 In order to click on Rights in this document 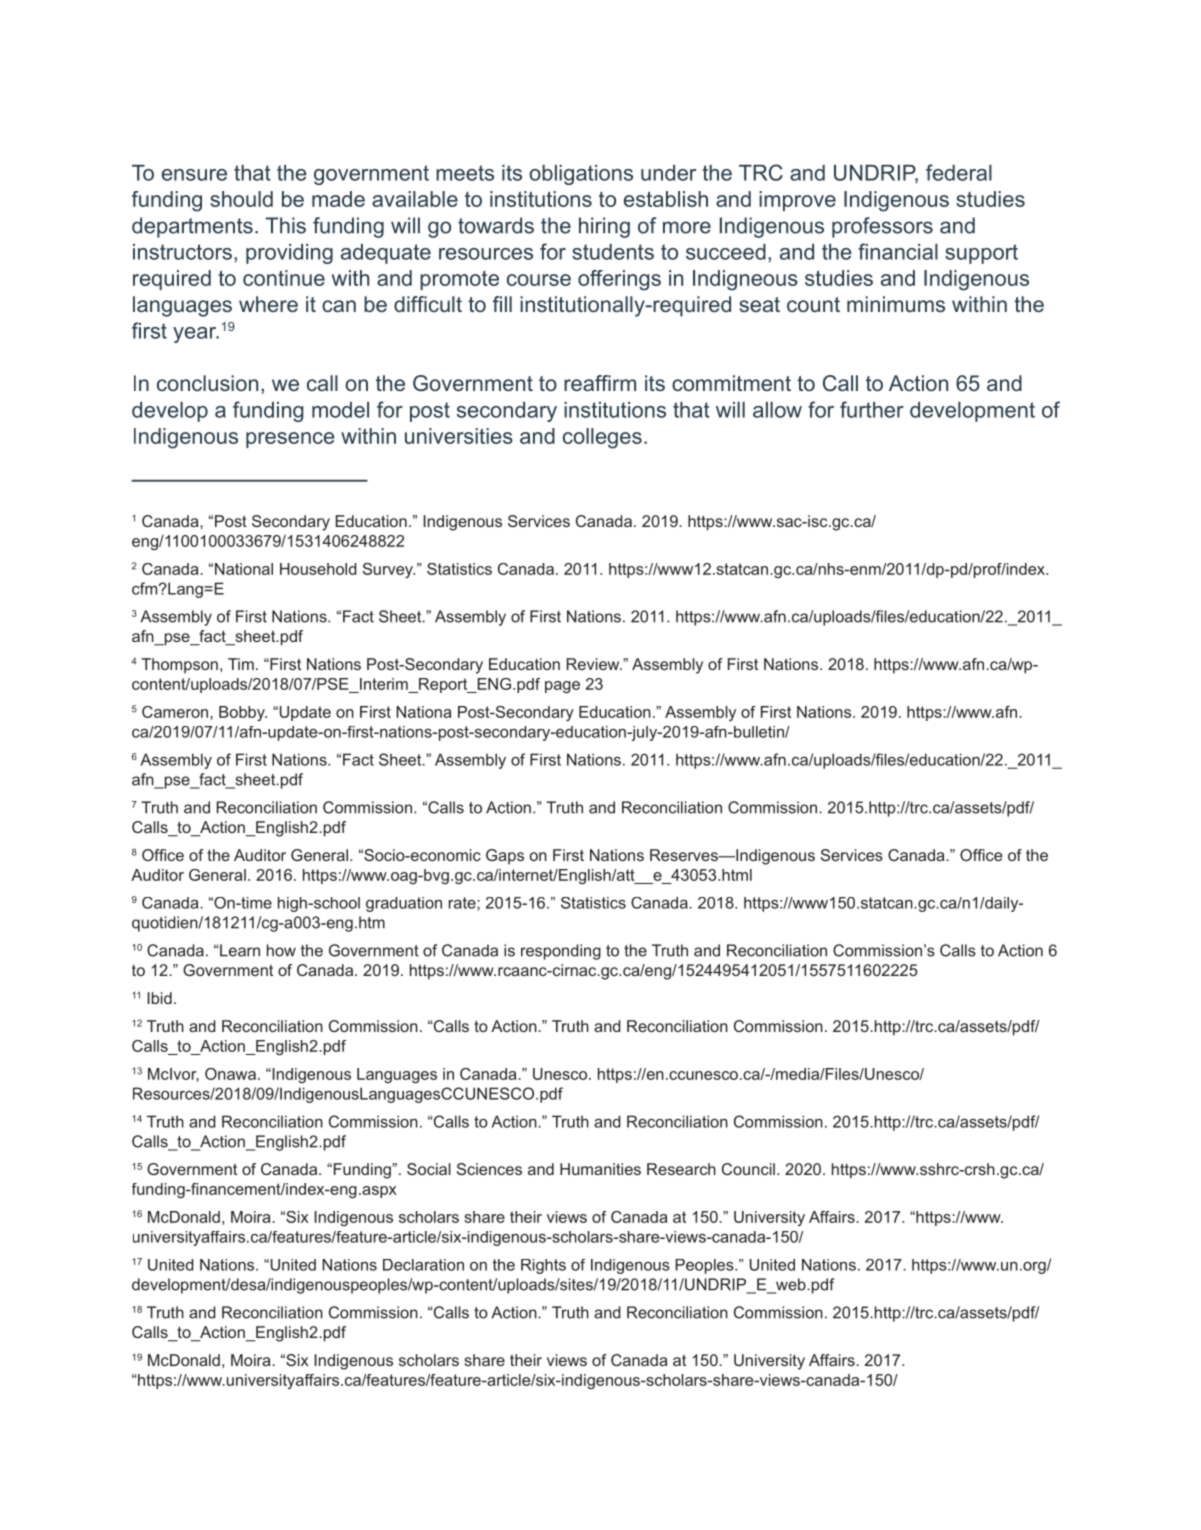, I will do `click(543, 1266)`.
